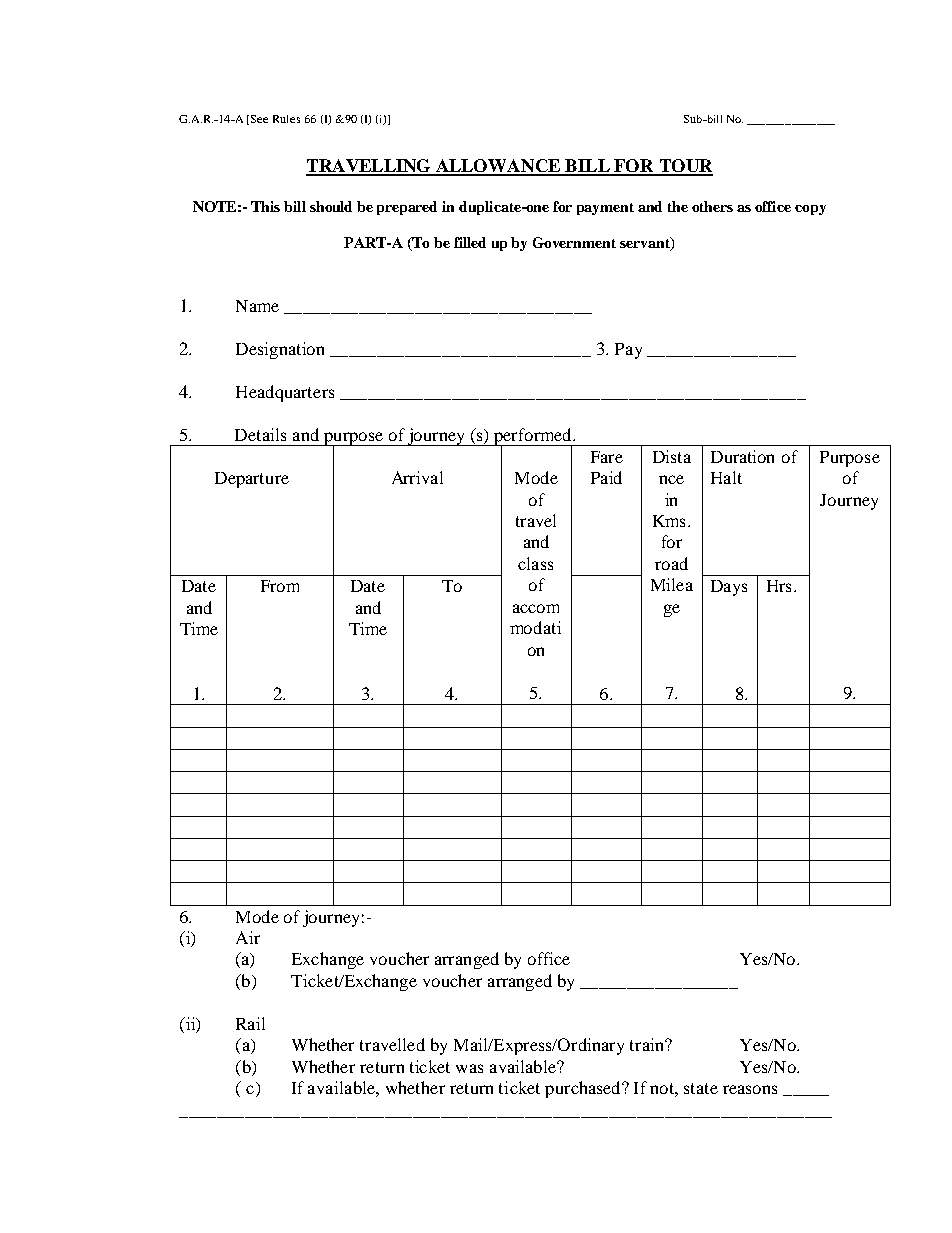  I want to click on was, so click(469, 1068).
